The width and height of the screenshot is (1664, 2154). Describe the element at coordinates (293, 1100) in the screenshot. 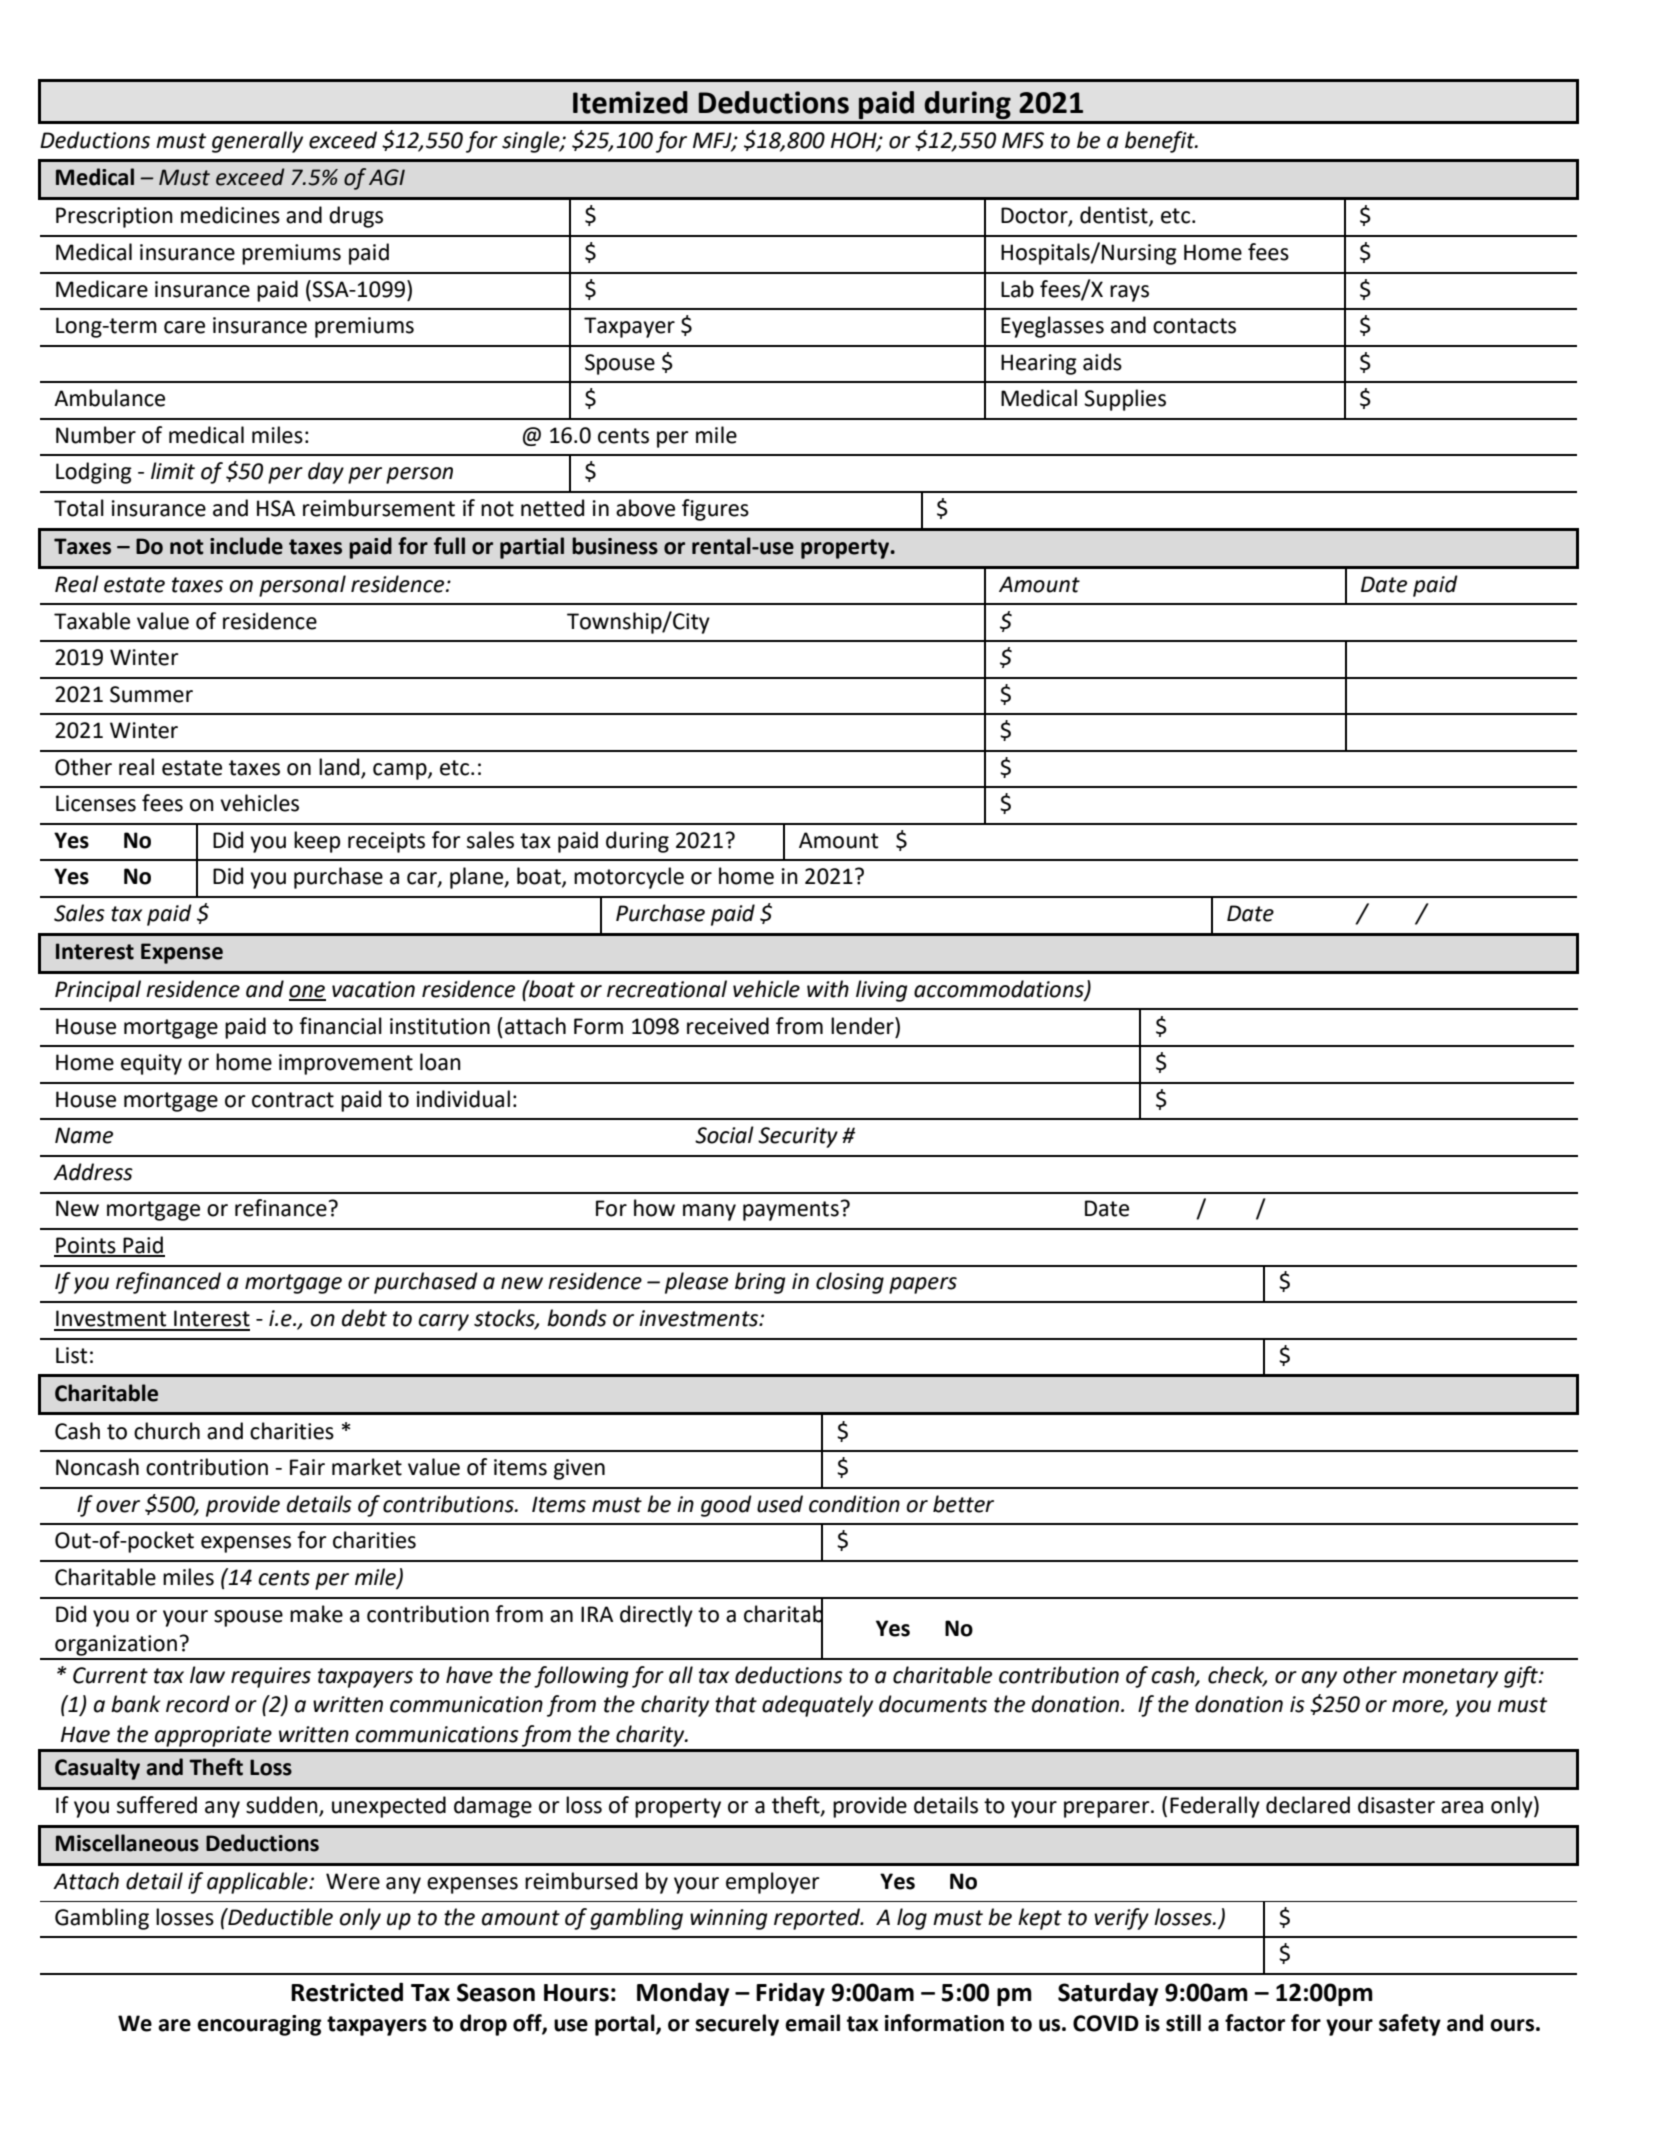

I see `contract` at that location.
